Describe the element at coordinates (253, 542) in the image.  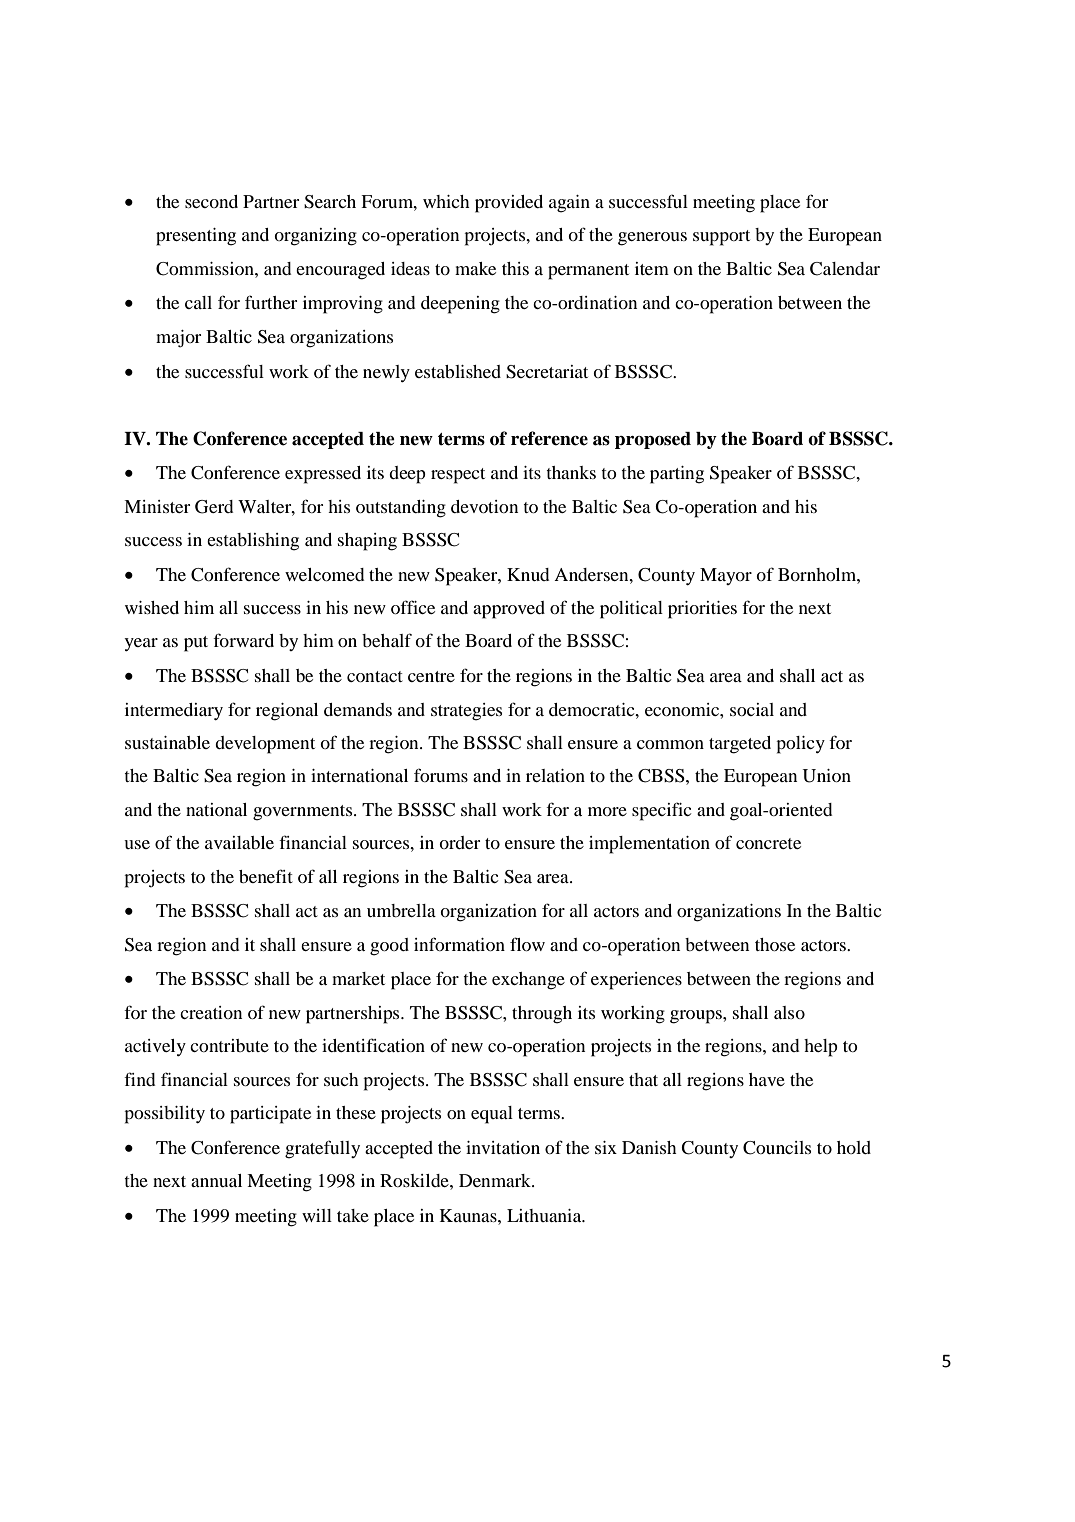
I see `establishing` at that location.
